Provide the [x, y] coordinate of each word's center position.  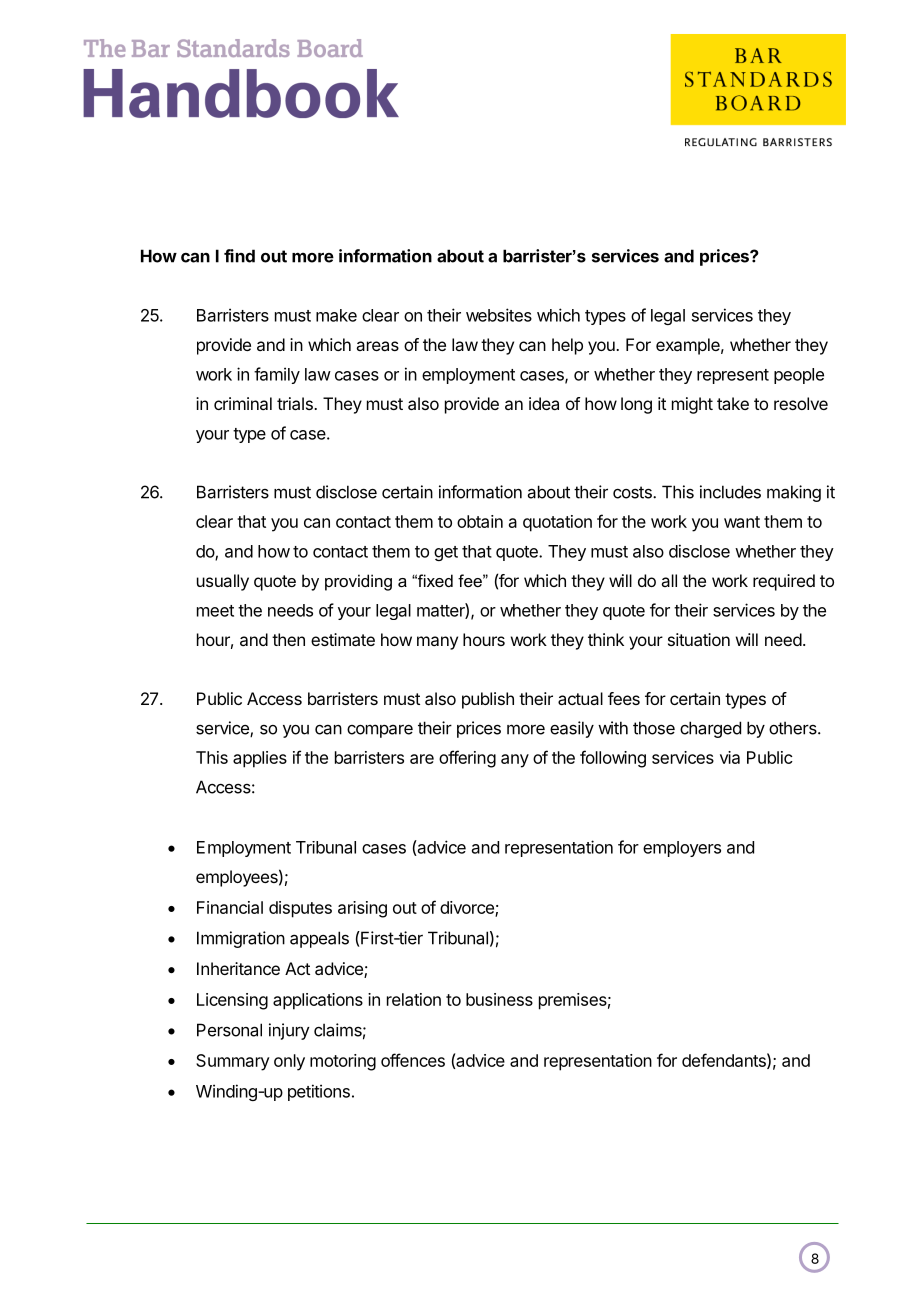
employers [682, 849]
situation [699, 639]
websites [499, 315]
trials [296, 403]
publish [488, 700]
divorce [468, 908]
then [288, 639]
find [239, 256]
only [289, 1062]
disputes [300, 909]
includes [730, 492]
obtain [480, 521]
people [799, 376]
